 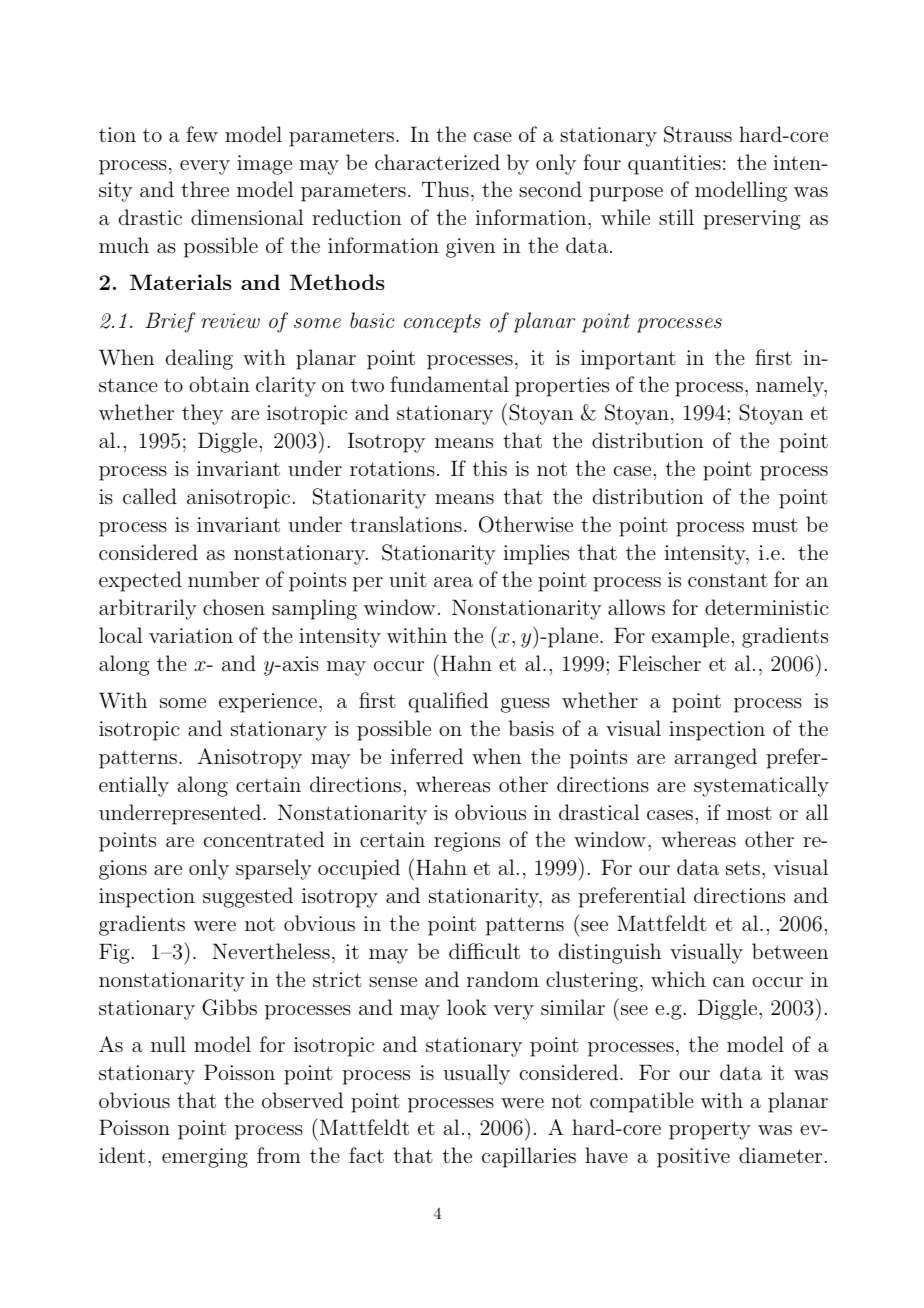 I want to click on difficult, so click(x=484, y=951).
